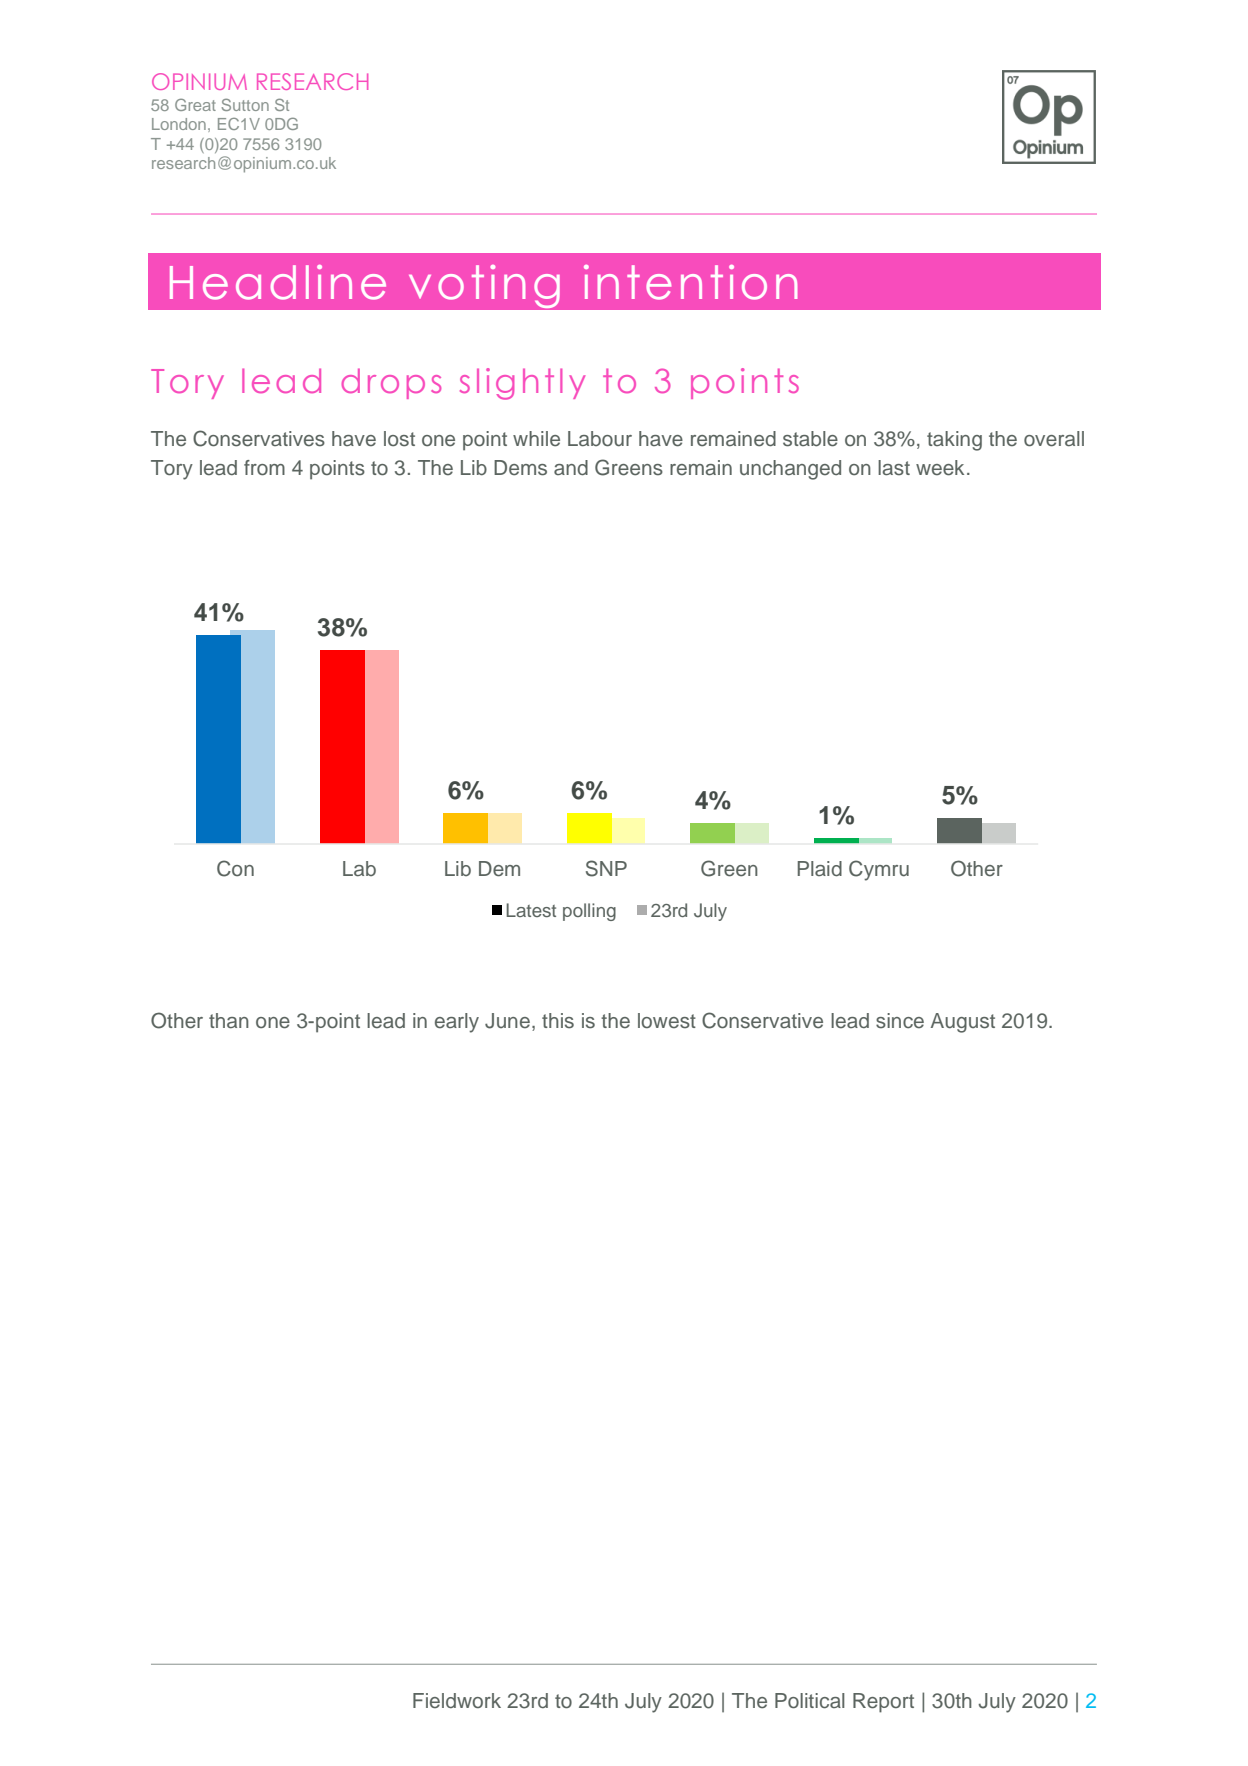 The width and height of the screenshot is (1248, 1766). What do you see at coordinates (229, 1021) in the screenshot?
I see `than` at bounding box center [229, 1021].
